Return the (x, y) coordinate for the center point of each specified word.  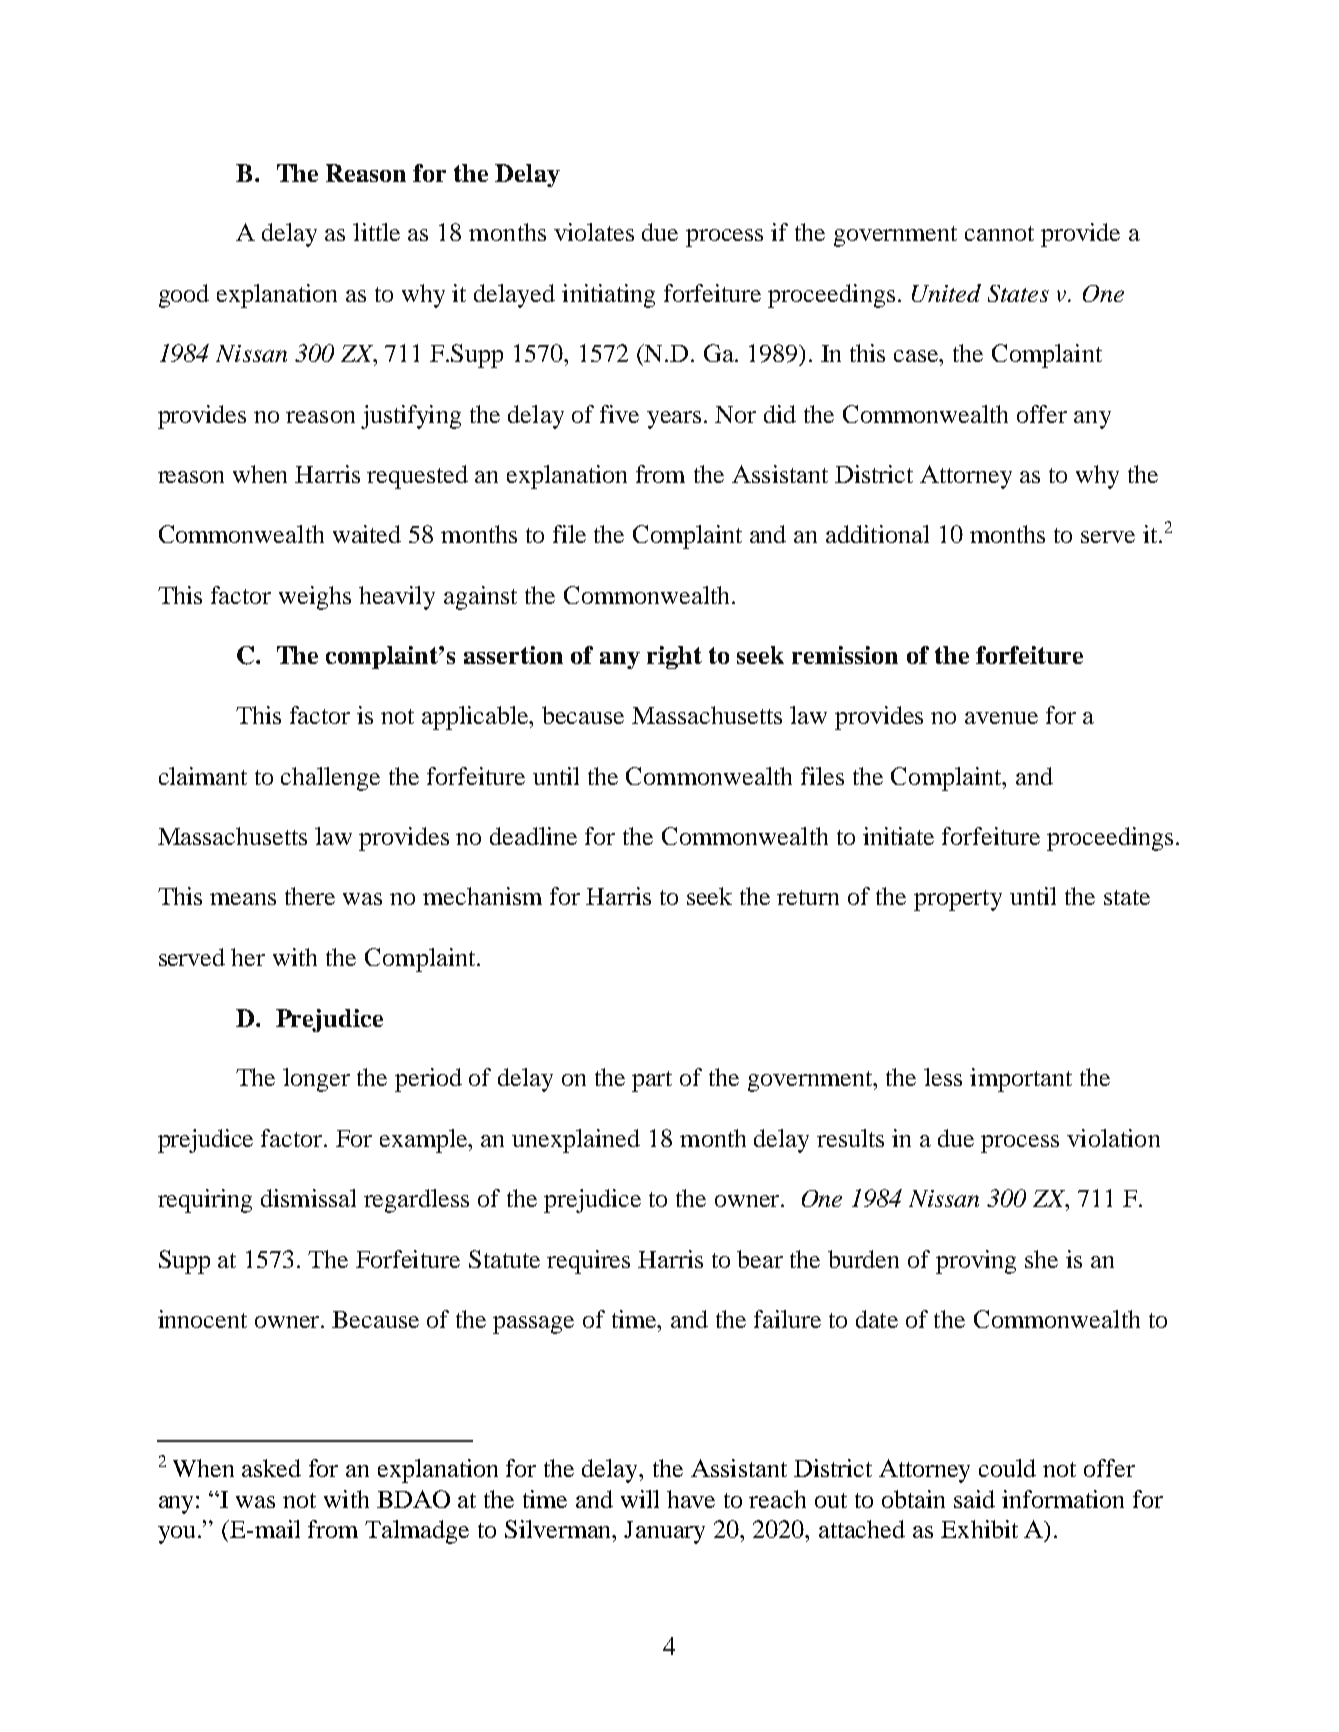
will (640, 1499)
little (376, 232)
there (310, 896)
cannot (999, 233)
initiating (608, 296)
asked (271, 1468)
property (958, 900)
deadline (533, 836)
